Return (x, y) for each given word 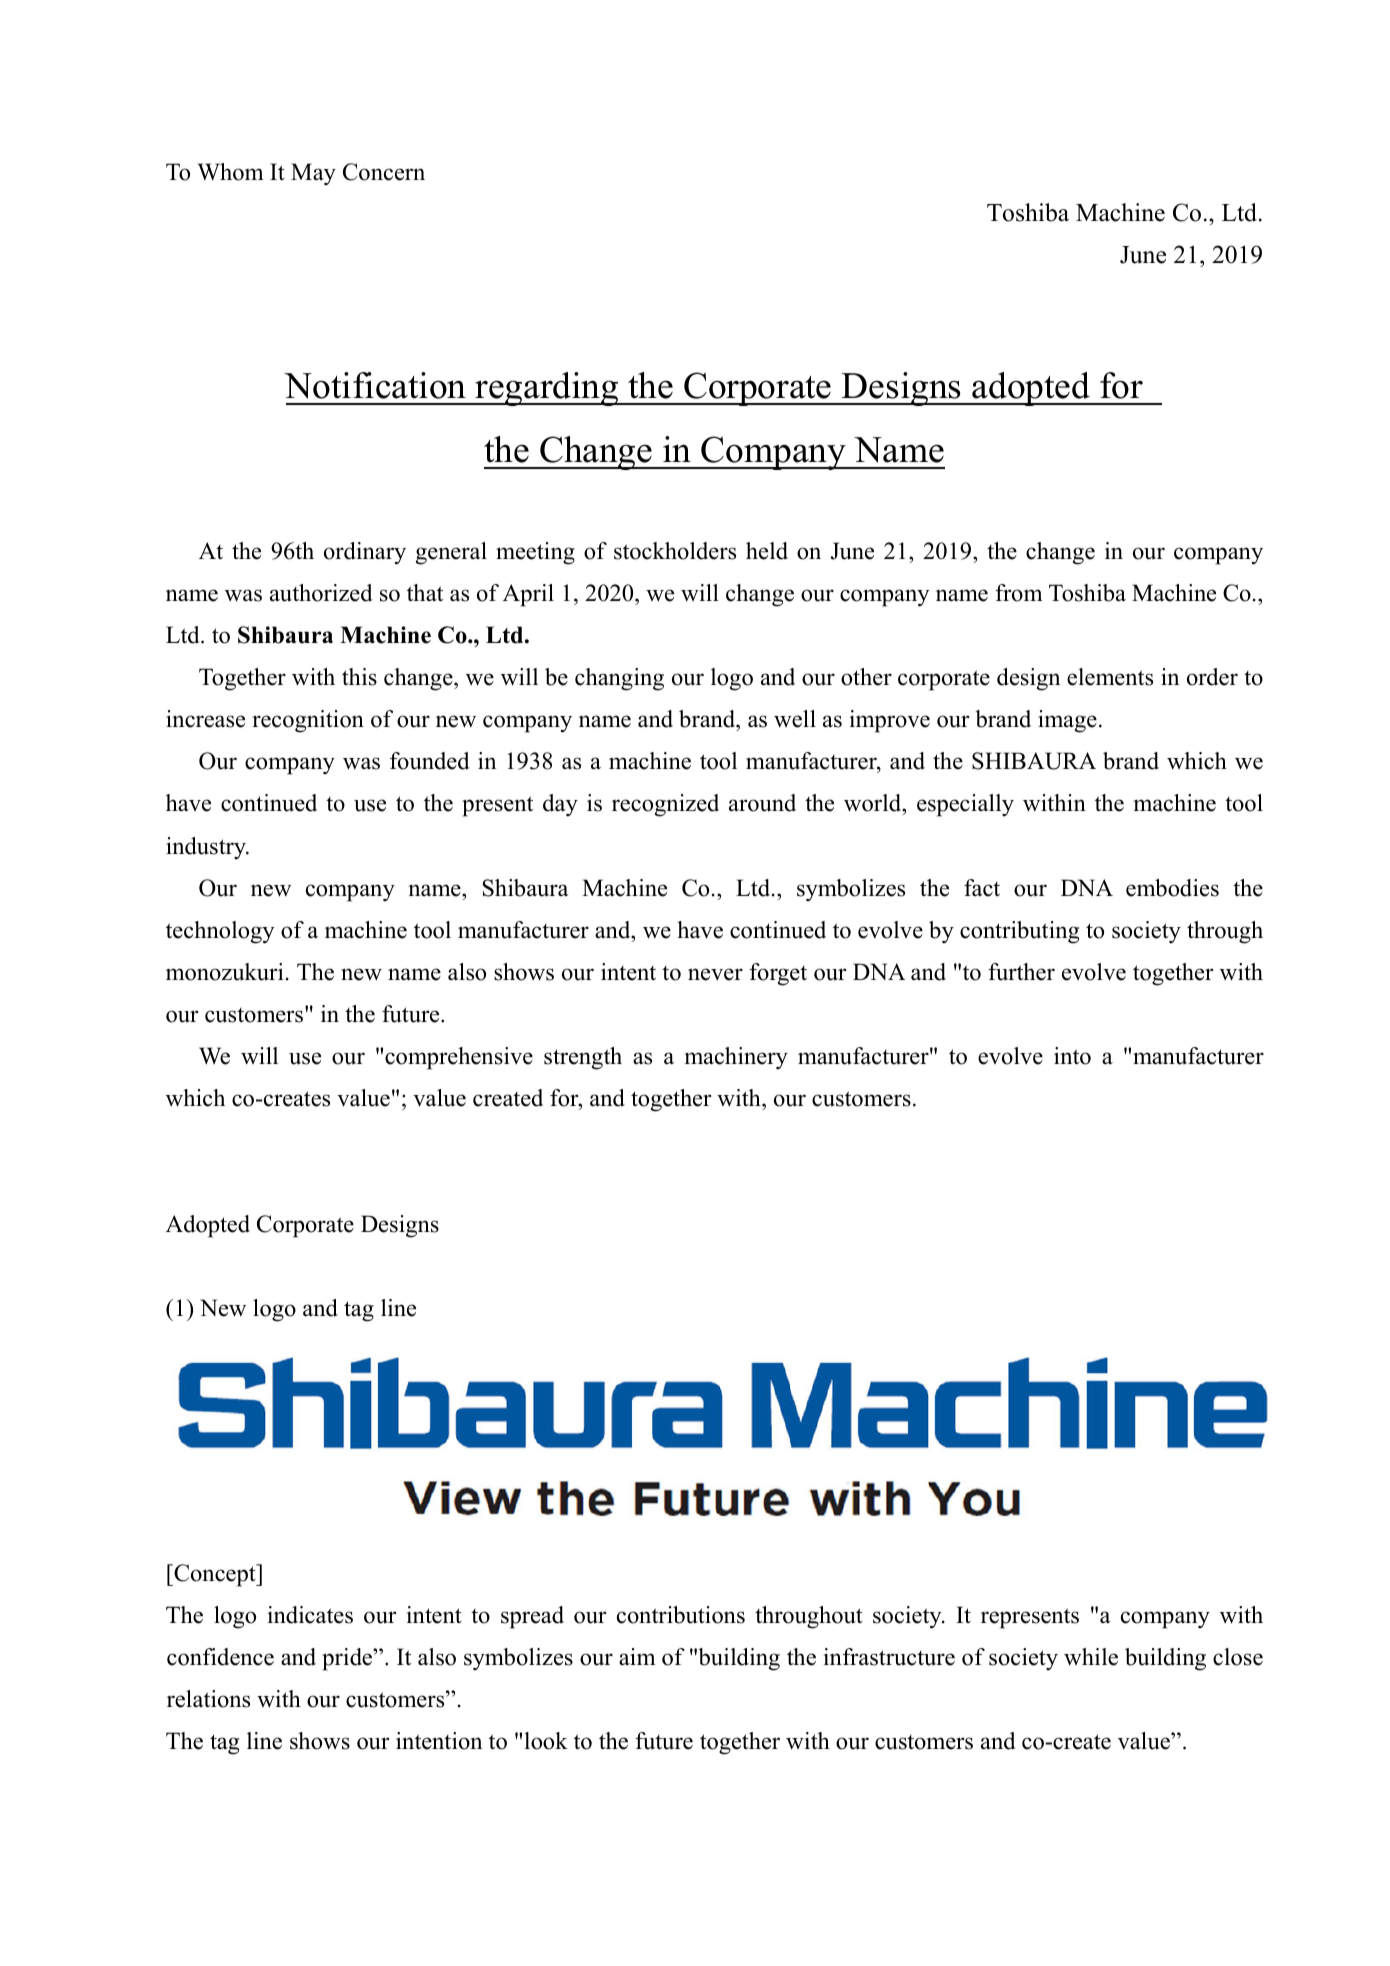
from (1019, 593)
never (715, 974)
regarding (547, 389)
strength (583, 1058)
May (313, 174)
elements (1110, 677)
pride (348, 1659)
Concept (215, 1575)
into (1072, 1056)
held (767, 551)
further (1021, 972)
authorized (321, 593)
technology (220, 932)
